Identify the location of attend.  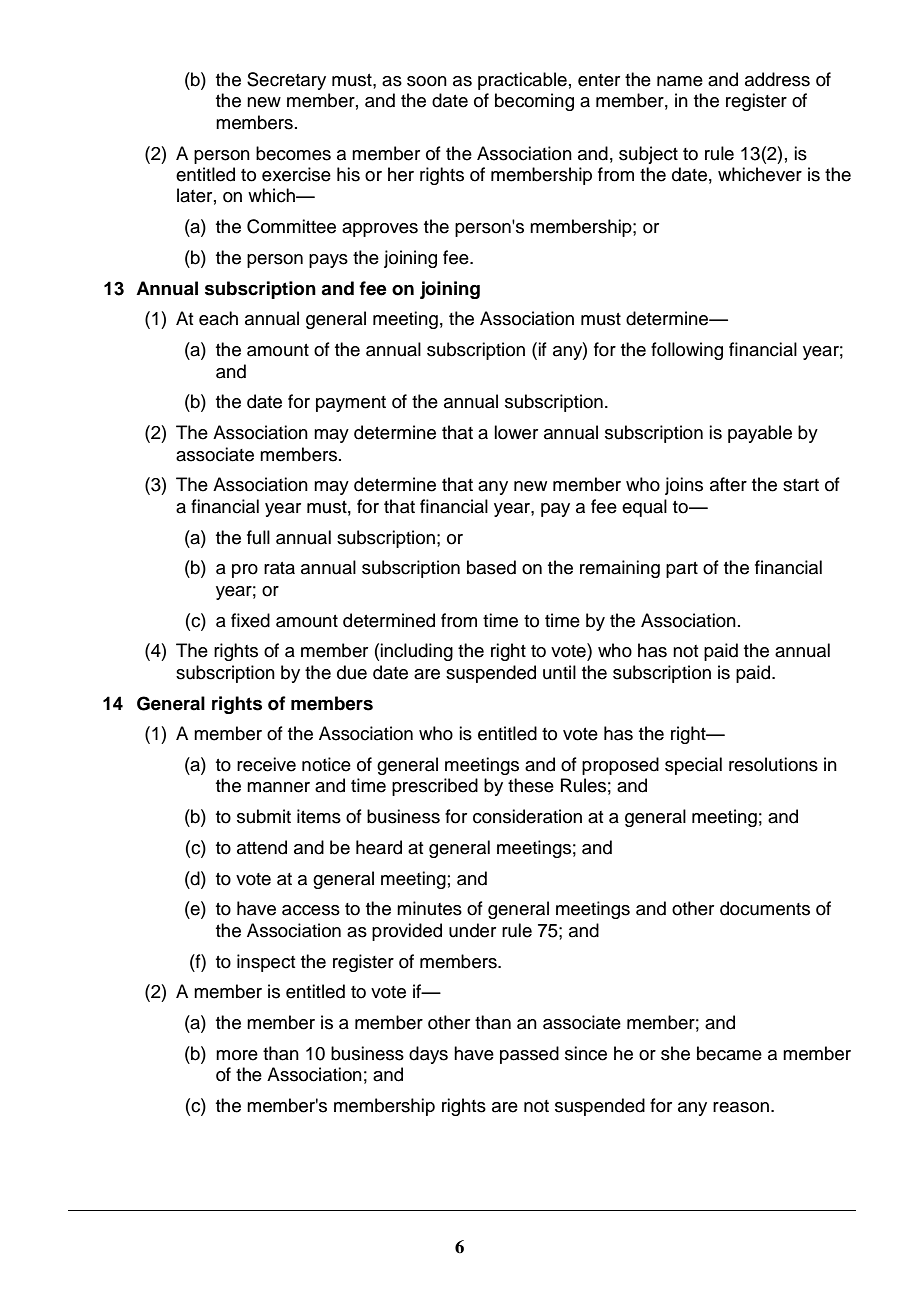
(262, 847).
